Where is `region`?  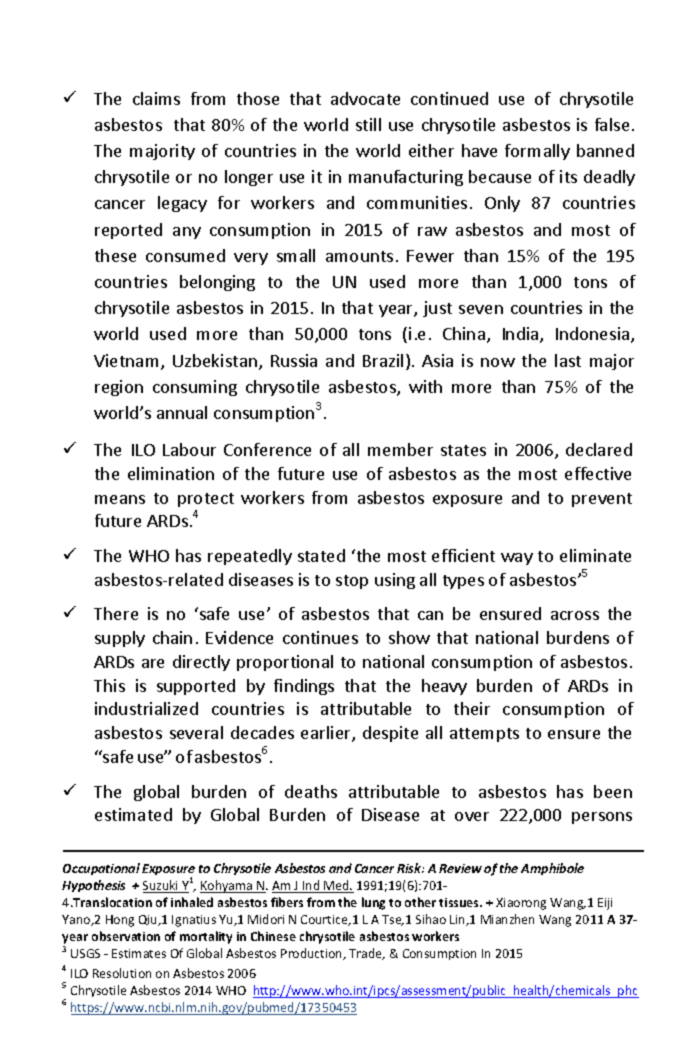
region is located at coordinates (119, 388).
